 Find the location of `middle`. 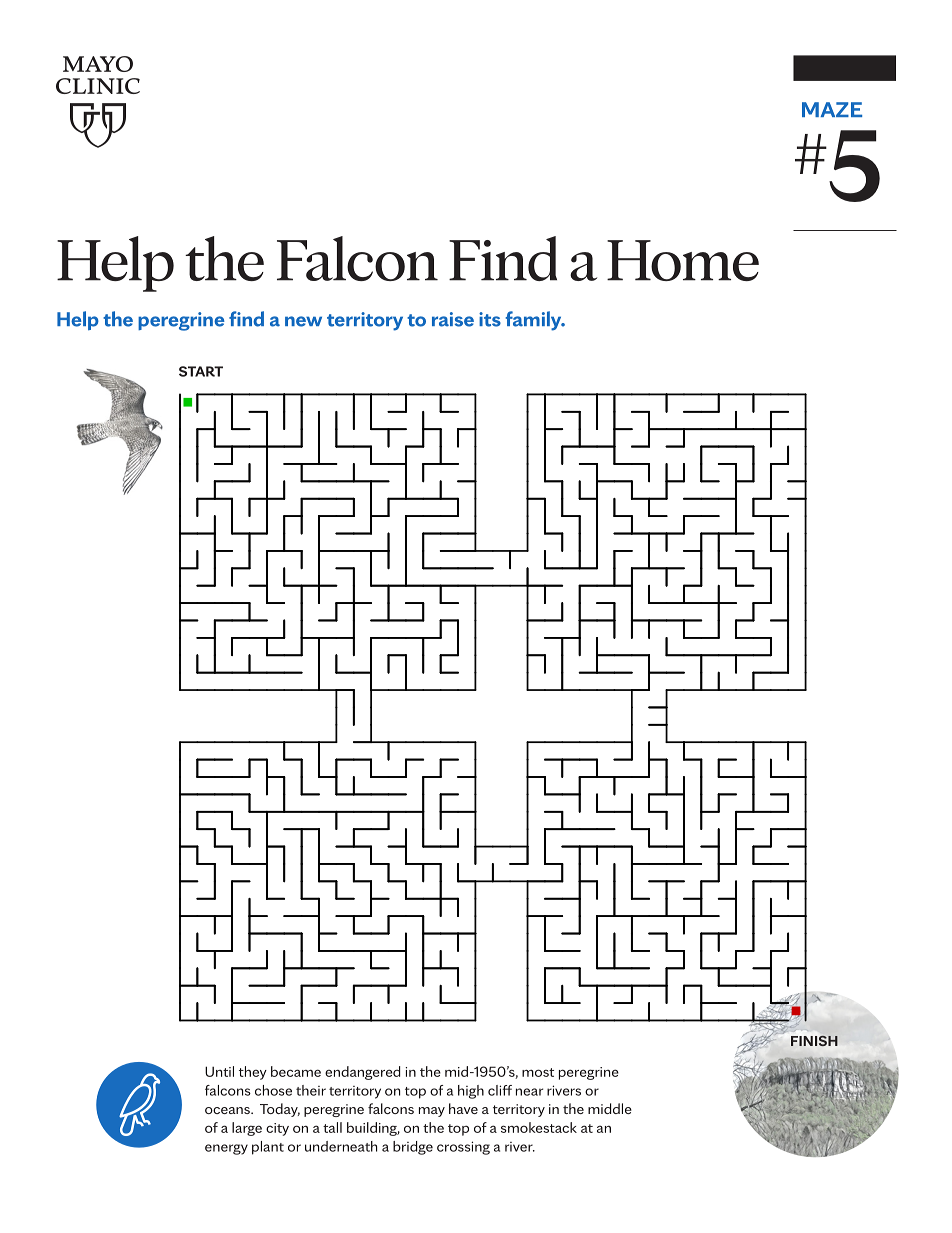

middle is located at coordinates (610, 1108).
